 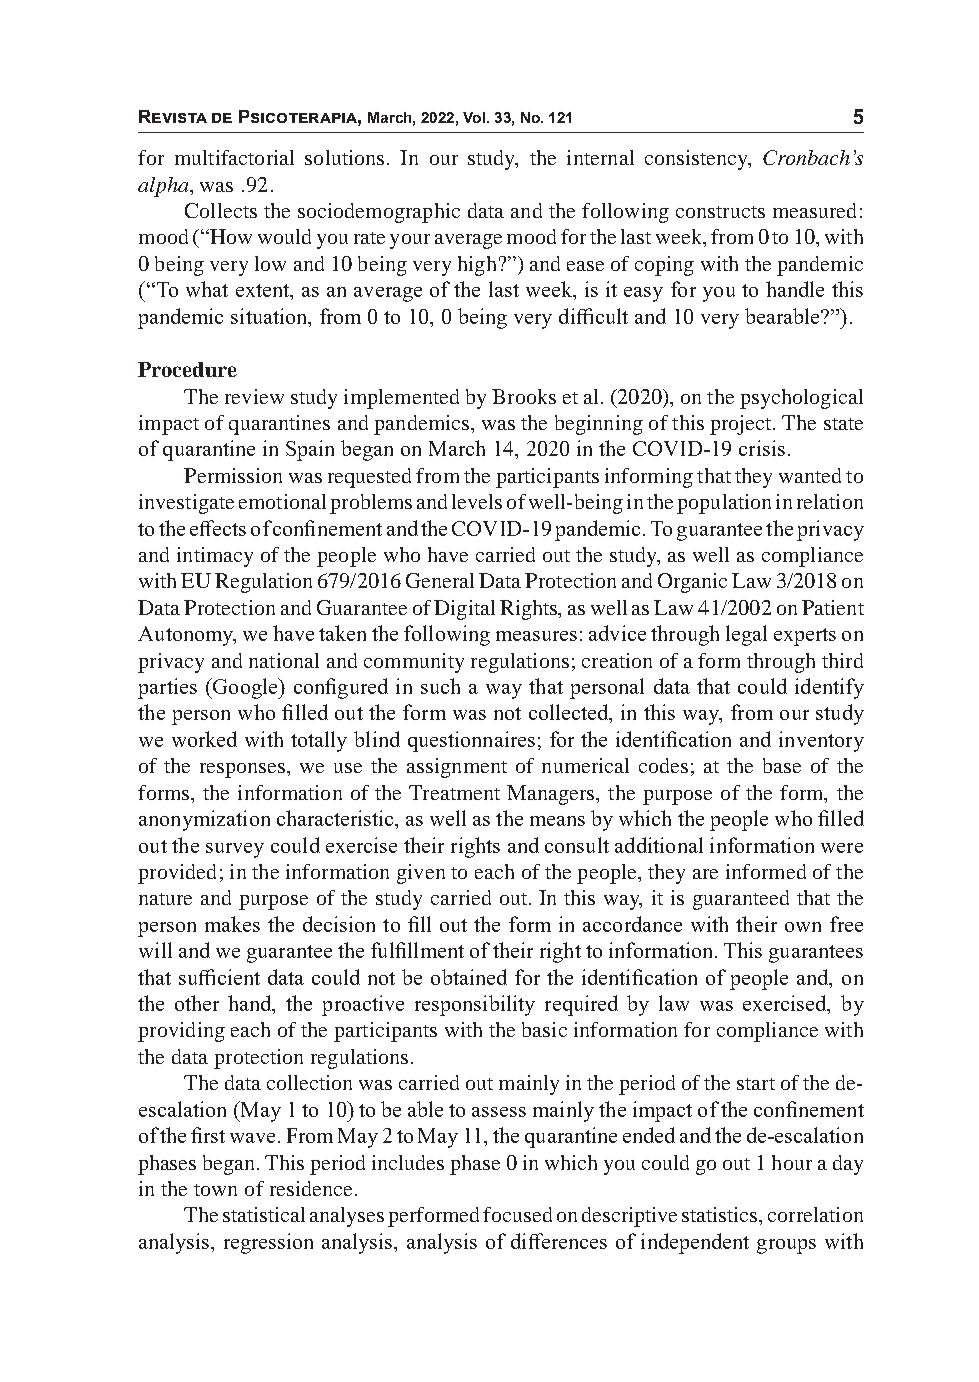 What do you see at coordinates (524, 396) in the page?
I see `Brooks` at bounding box center [524, 396].
